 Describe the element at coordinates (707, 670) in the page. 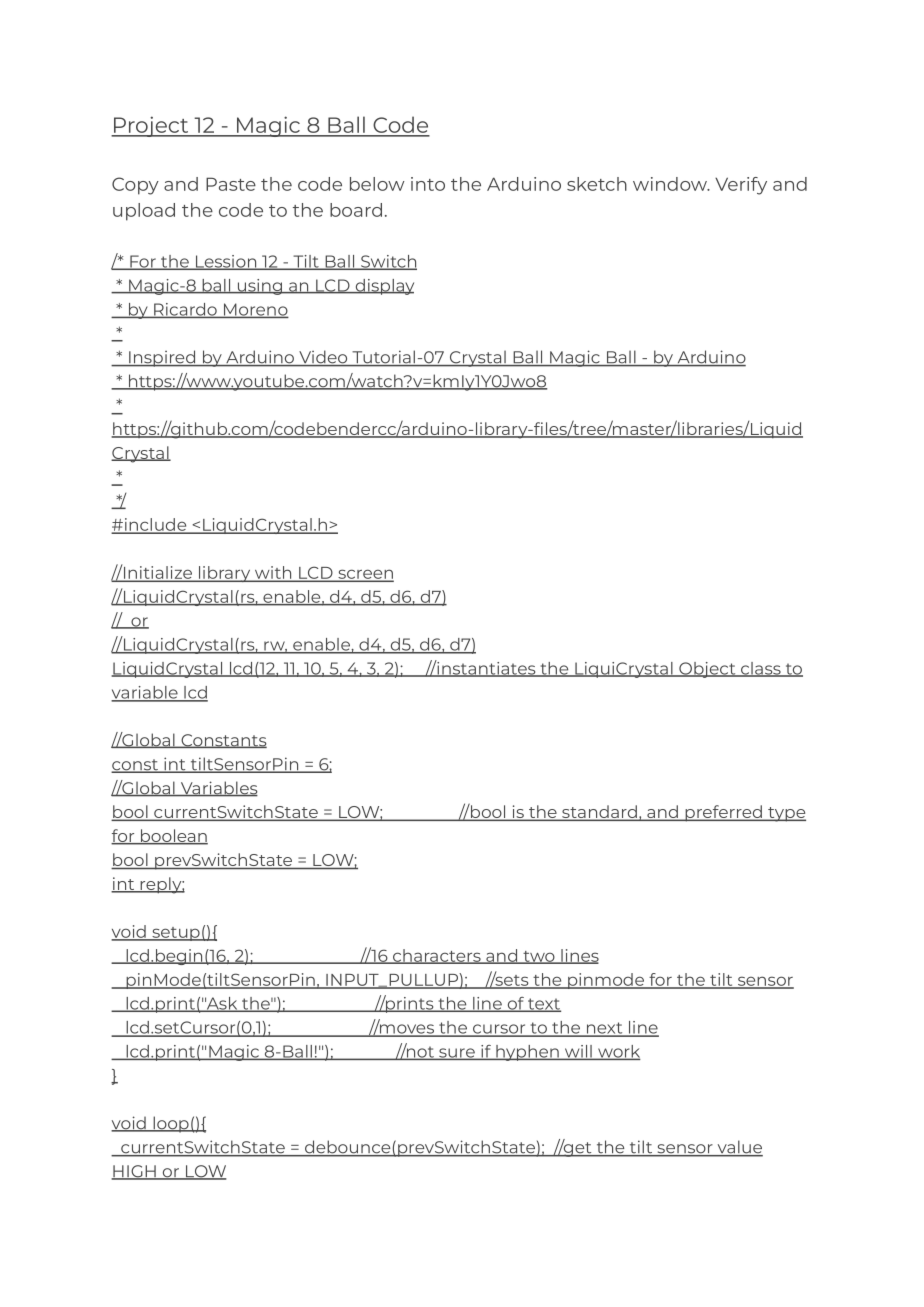

I see `Object` at that location.
